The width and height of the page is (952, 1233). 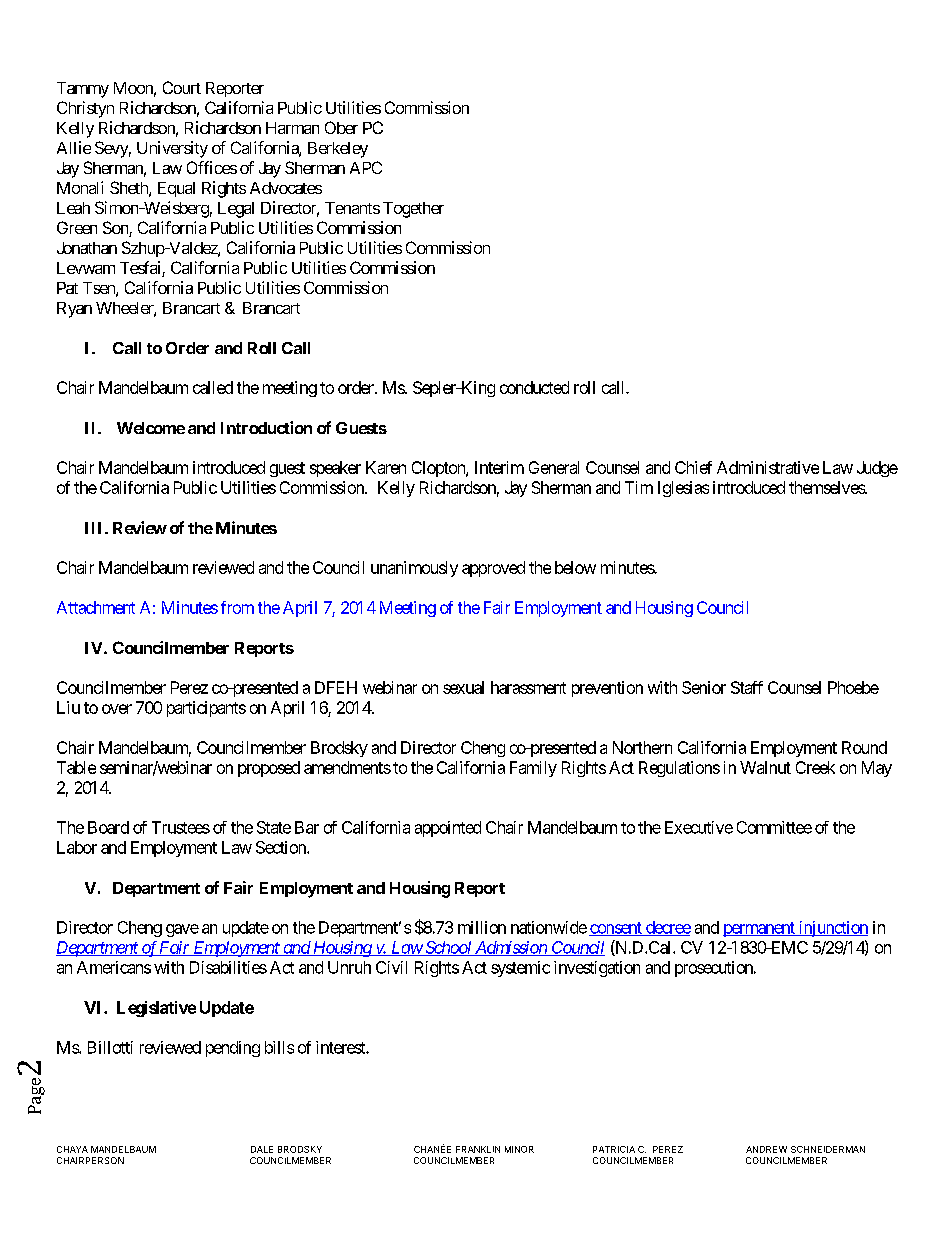 I want to click on APC, so click(x=366, y=167).
